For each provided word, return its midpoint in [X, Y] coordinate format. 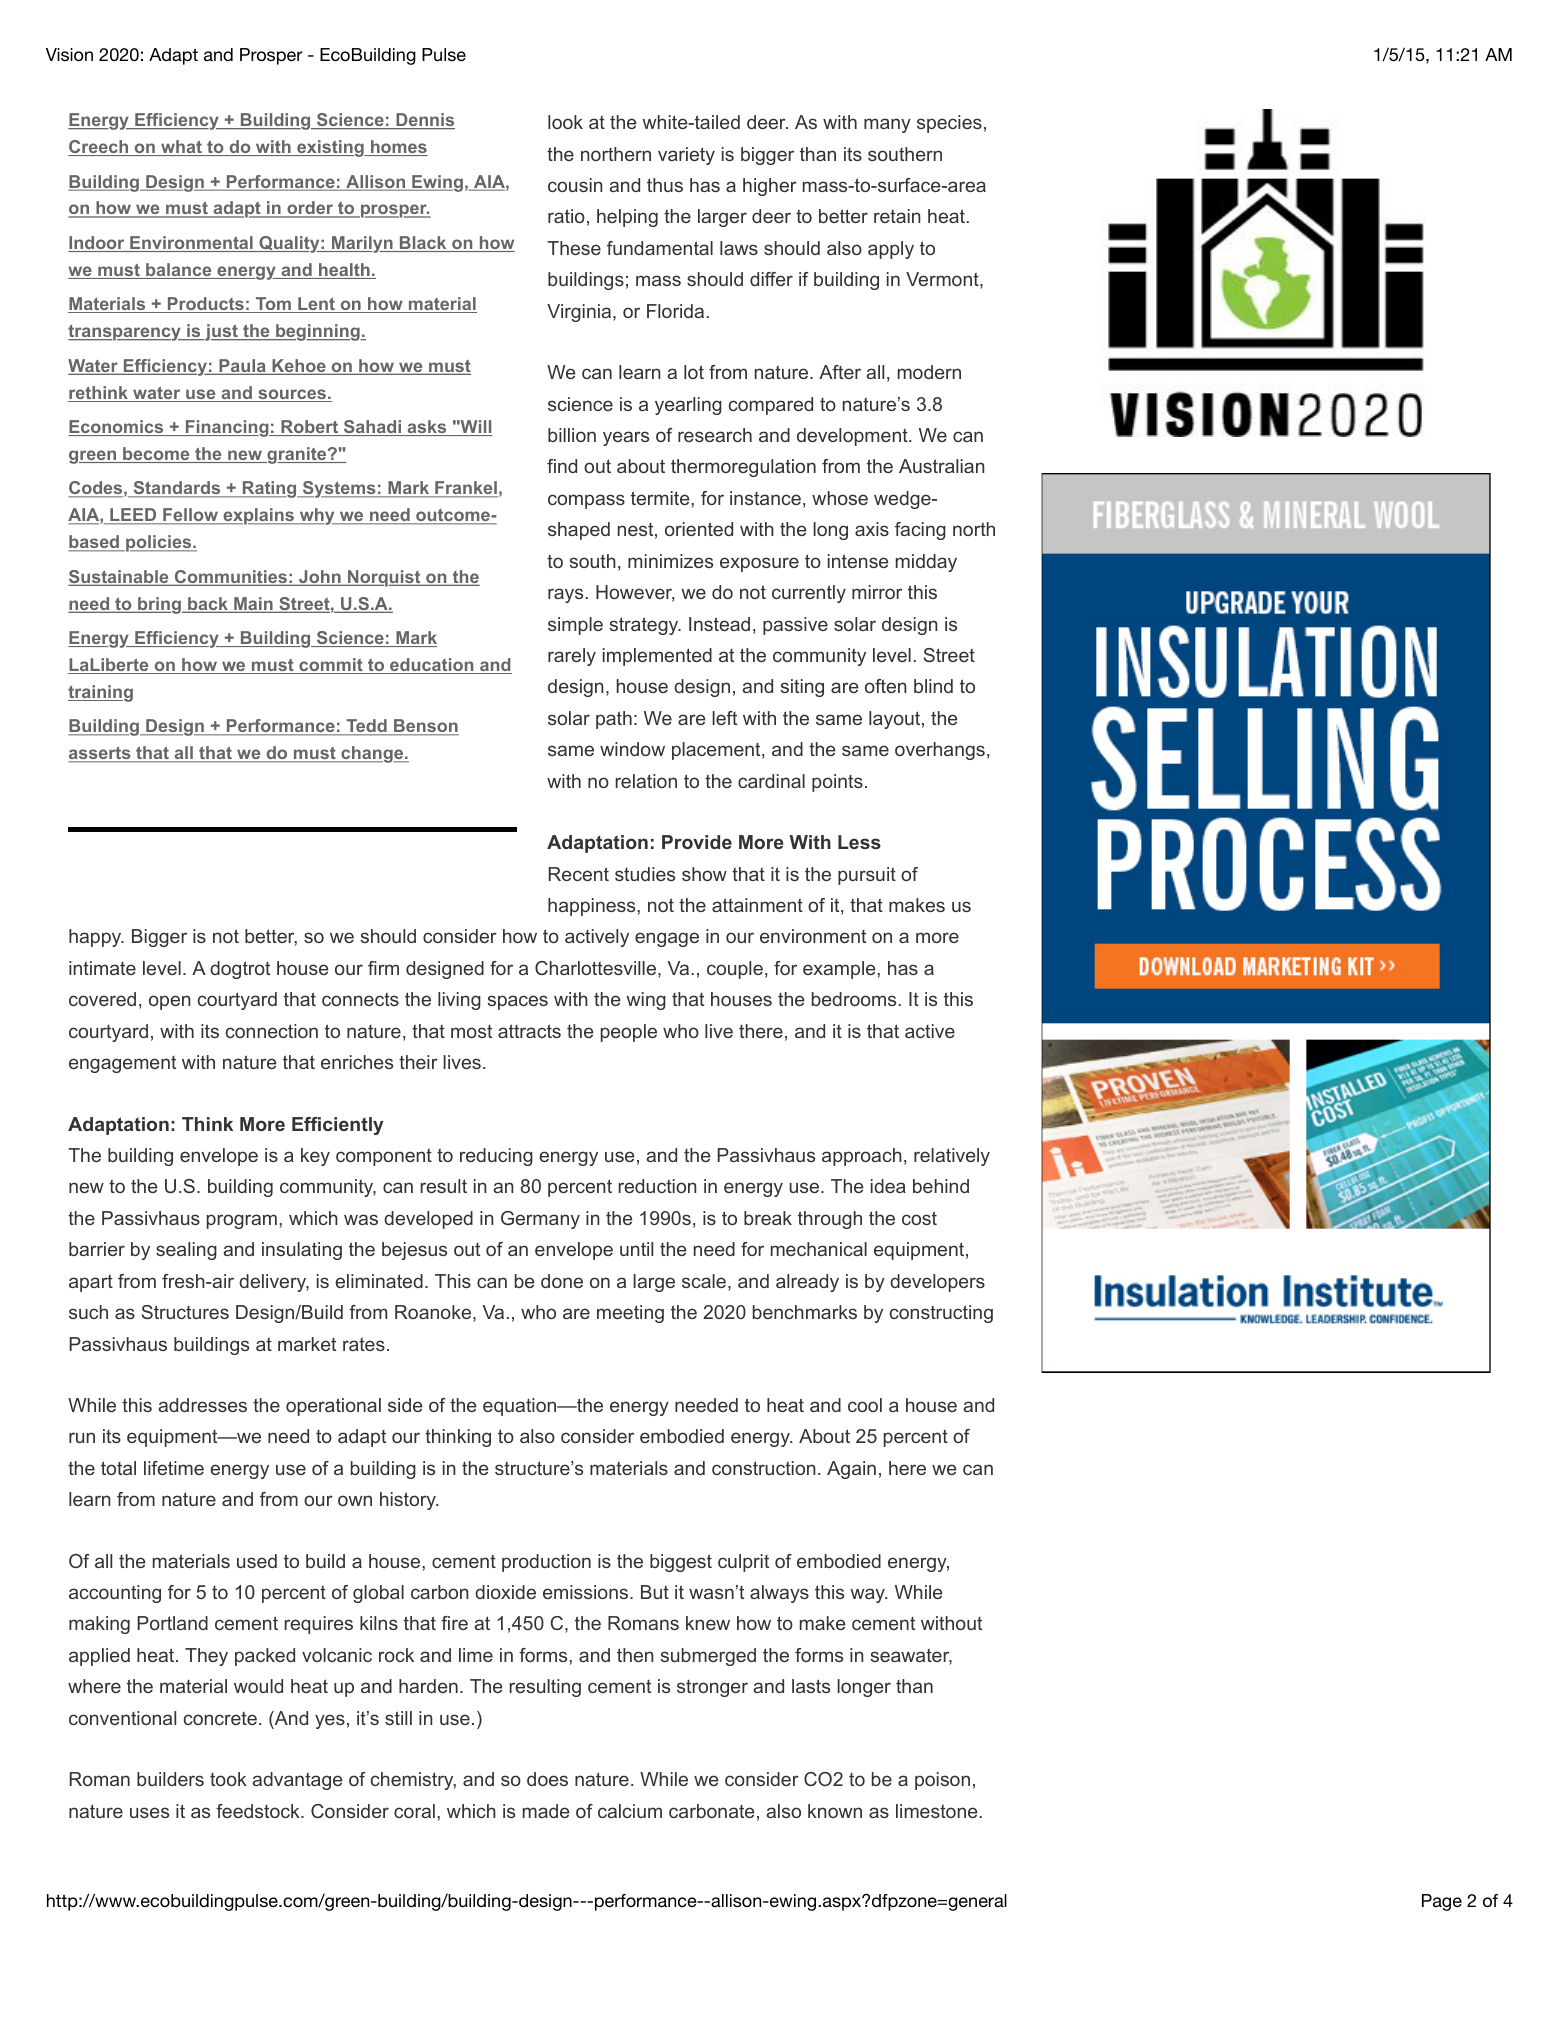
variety [686, 156]
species [949, 124]
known [835, 1811]
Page [1442, 1902]
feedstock [259, 1811]
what [181, 148]
